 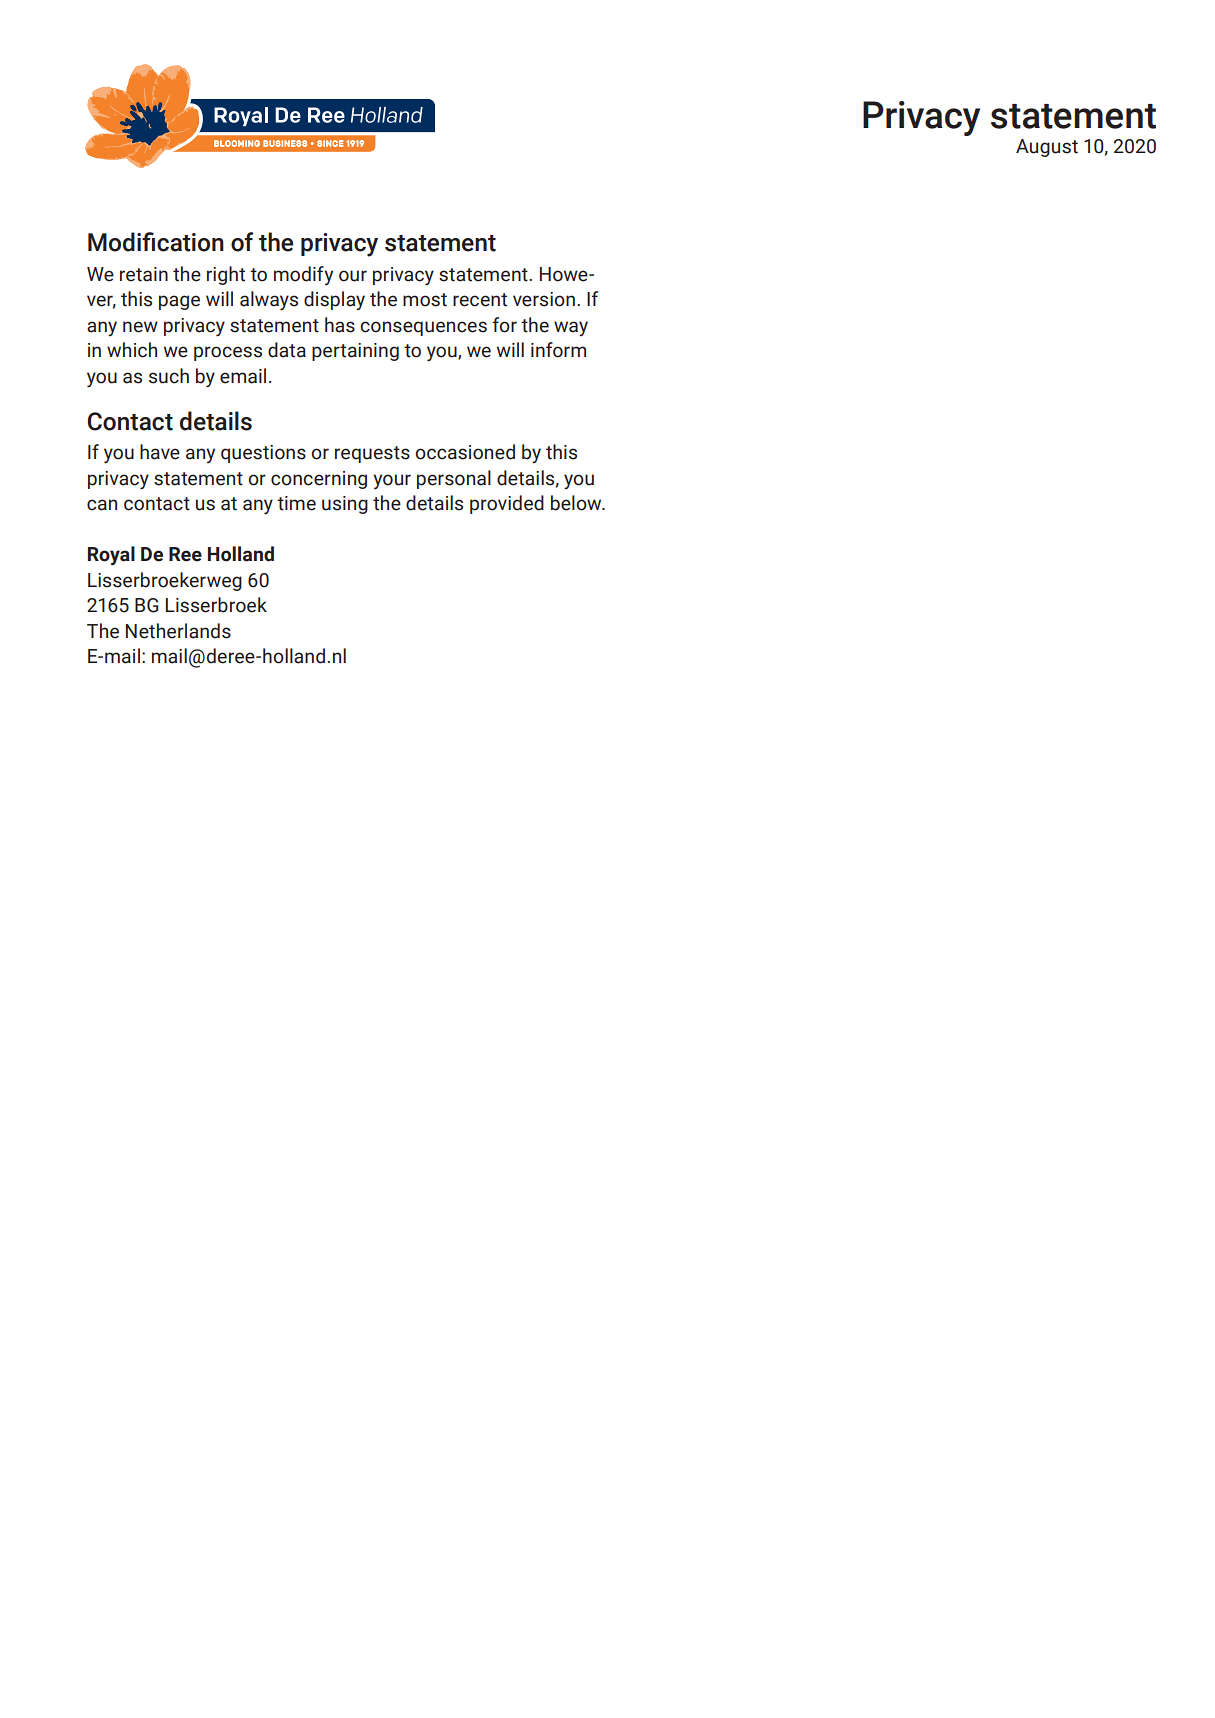 I want to click on August, so click(x=1047, y=148).
